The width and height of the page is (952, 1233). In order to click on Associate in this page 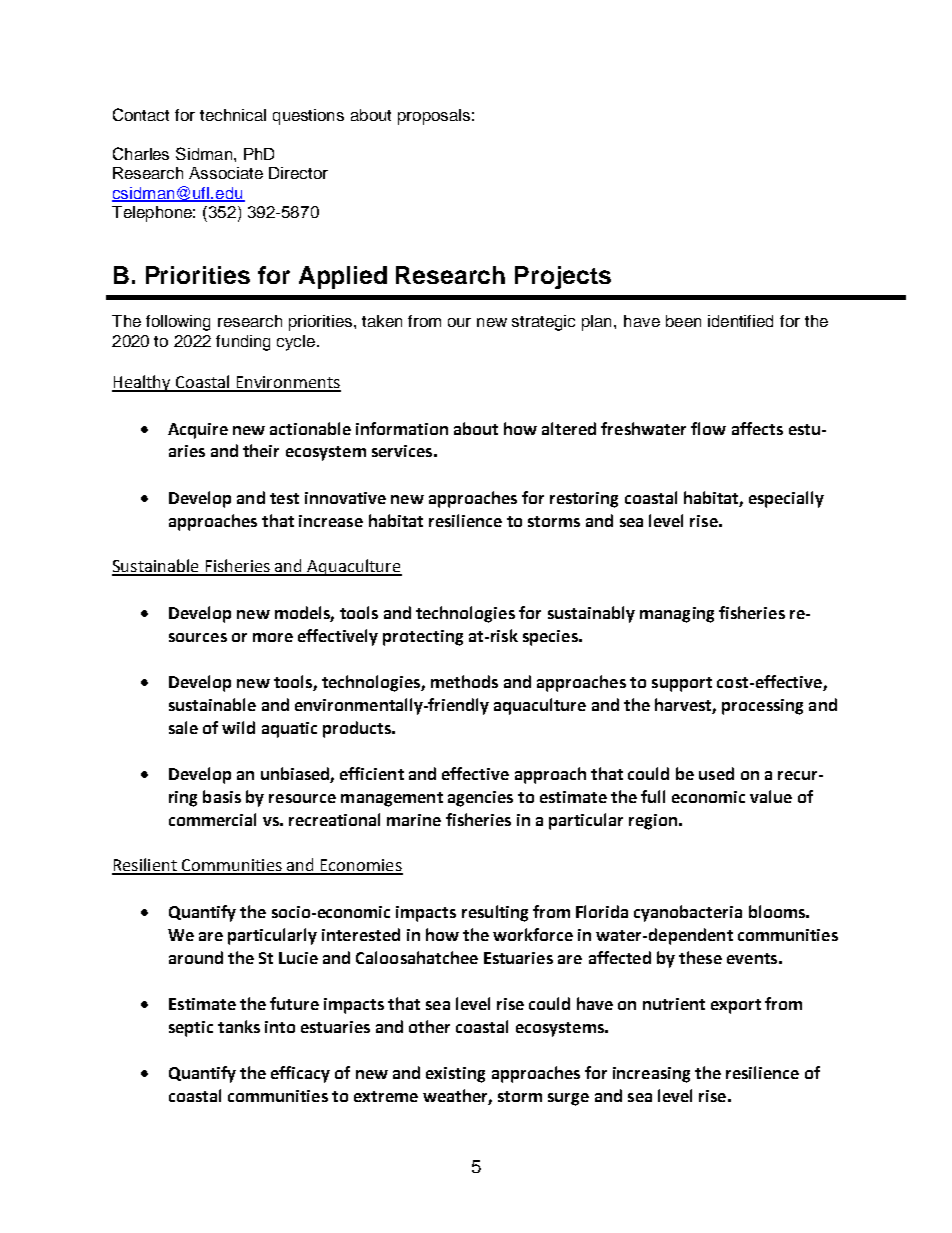, I will do `click(226, 173)`.
